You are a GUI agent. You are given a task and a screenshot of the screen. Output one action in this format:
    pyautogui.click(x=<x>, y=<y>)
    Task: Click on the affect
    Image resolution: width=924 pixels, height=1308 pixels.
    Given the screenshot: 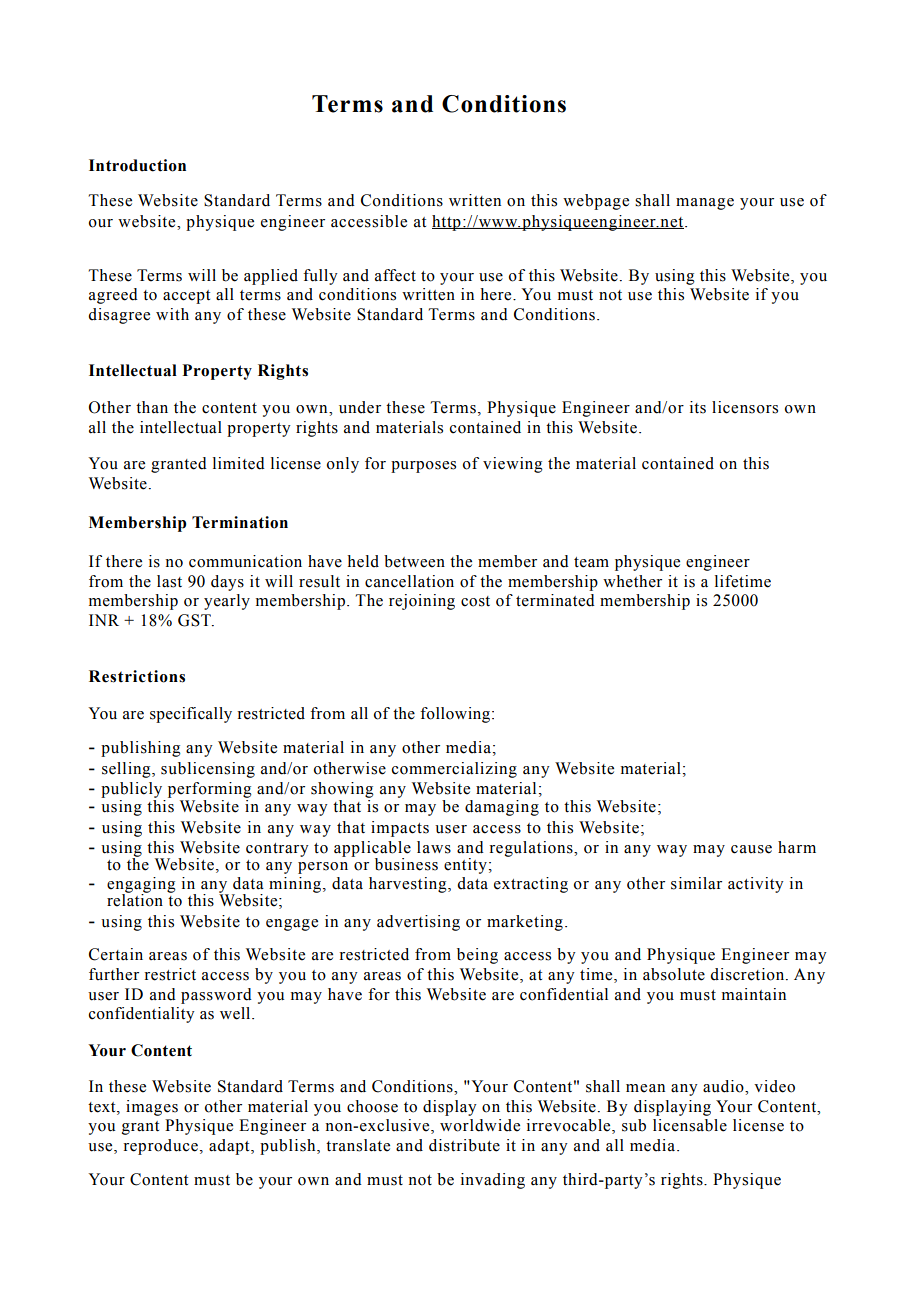 What is the action you would take?
    pyautogui.click(x=395, y=275)
